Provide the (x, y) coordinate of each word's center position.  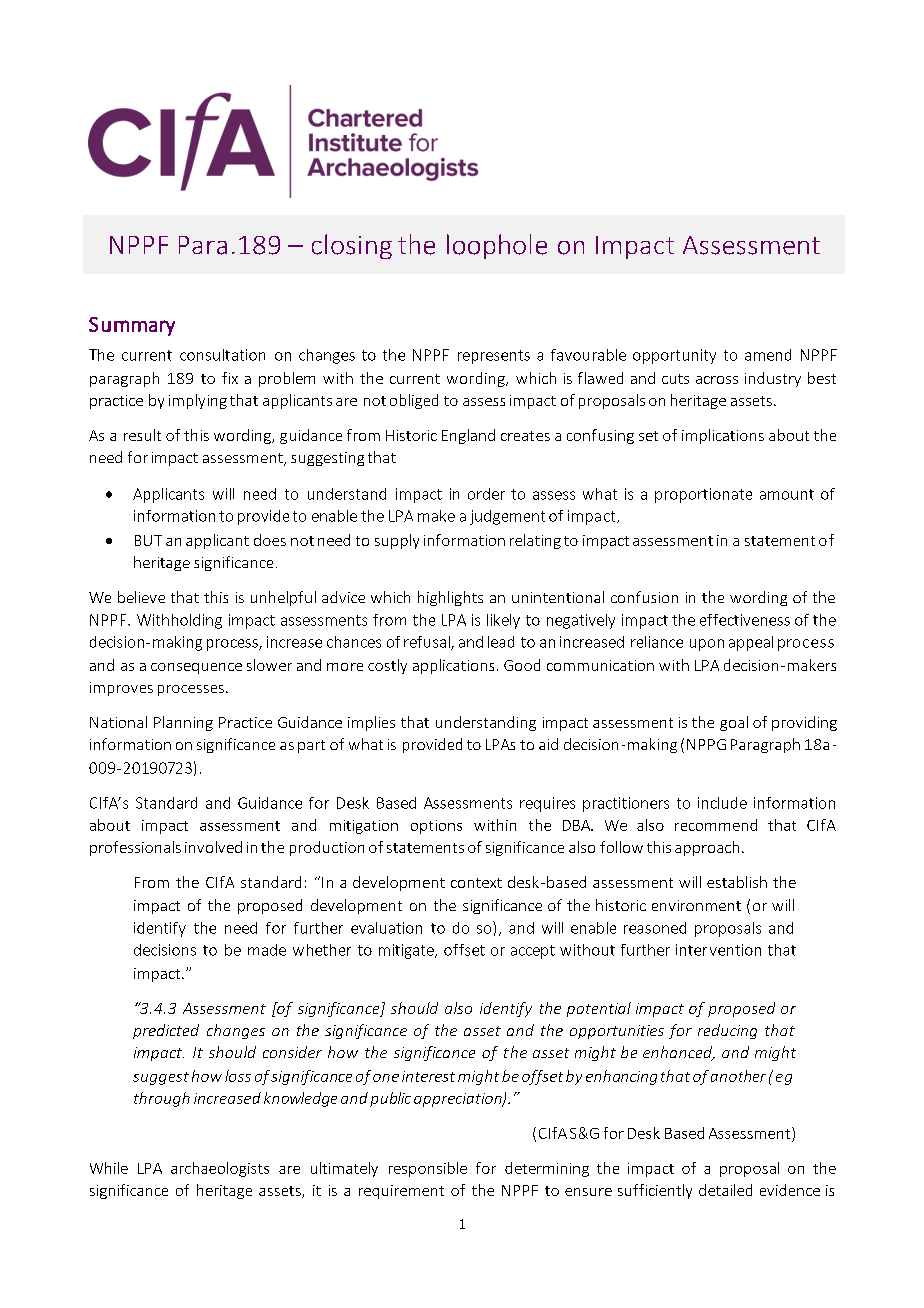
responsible (428, 1169)
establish (737, 882)
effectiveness (745, 620)
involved (213, 847)
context (476, 883)
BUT (148, 540)
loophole (497, 246)
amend (768, 355)
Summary (132, 326)
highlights (450, 598)
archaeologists (220, 1169)
